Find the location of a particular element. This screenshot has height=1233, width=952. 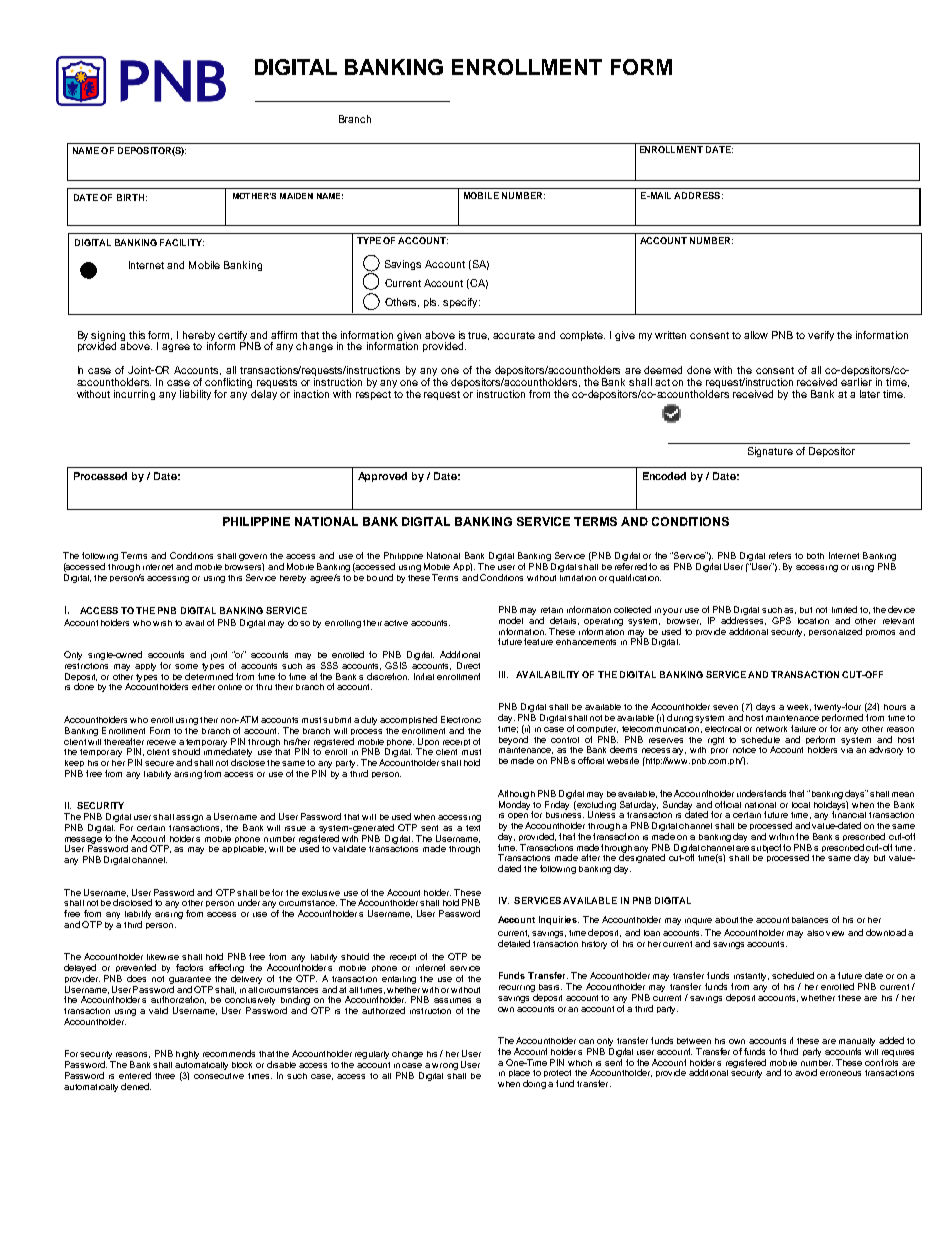

highly is located at coordinates (187, 1055).
